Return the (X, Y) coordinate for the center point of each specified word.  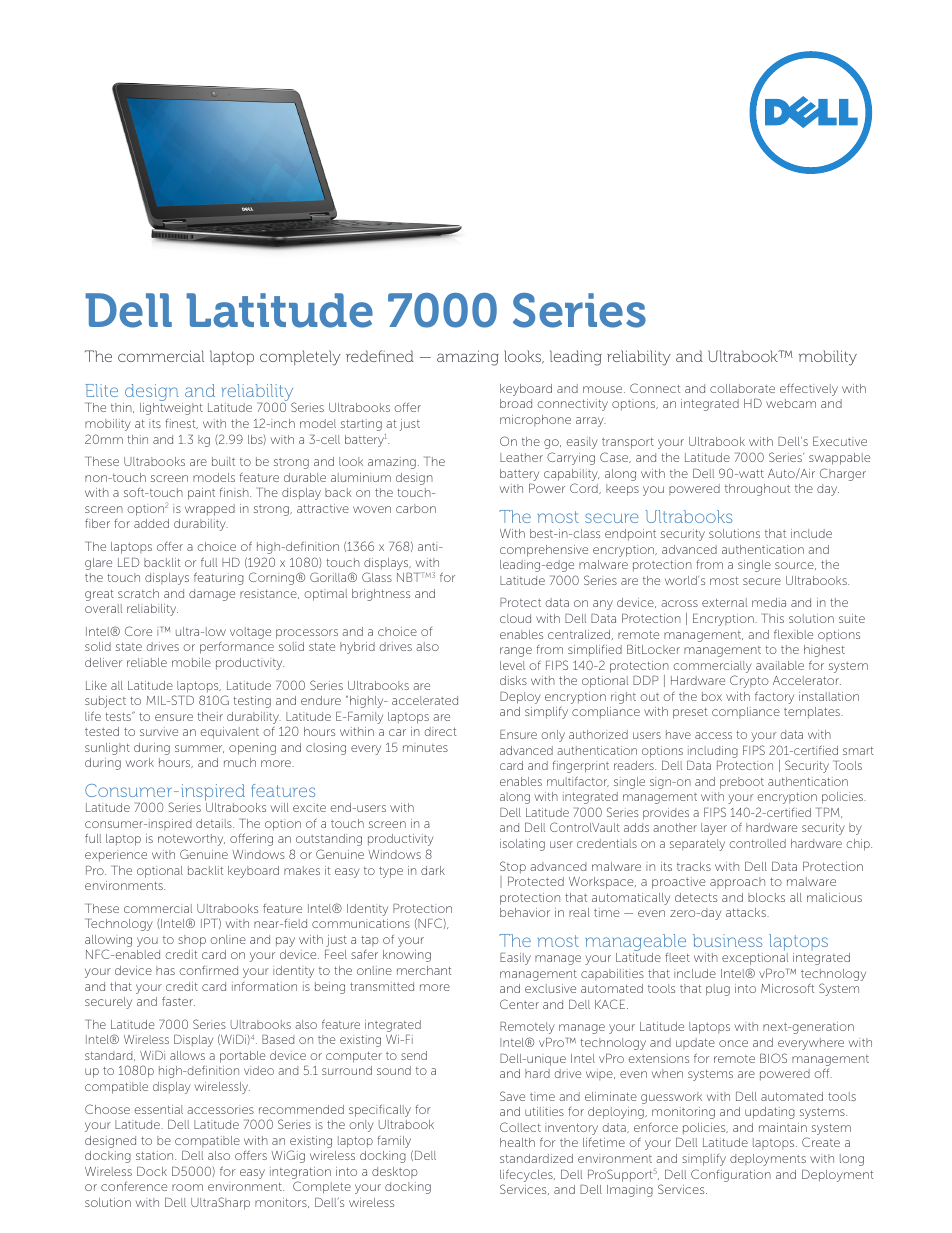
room (187, 1187)
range (516, 652)
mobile (191, 662)
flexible (793, 634)
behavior (525, 912)
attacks (747, 912)
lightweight (171, 409)
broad (516, 403)
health (517, 1142)
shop (192, 941)
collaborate (742, 388)
